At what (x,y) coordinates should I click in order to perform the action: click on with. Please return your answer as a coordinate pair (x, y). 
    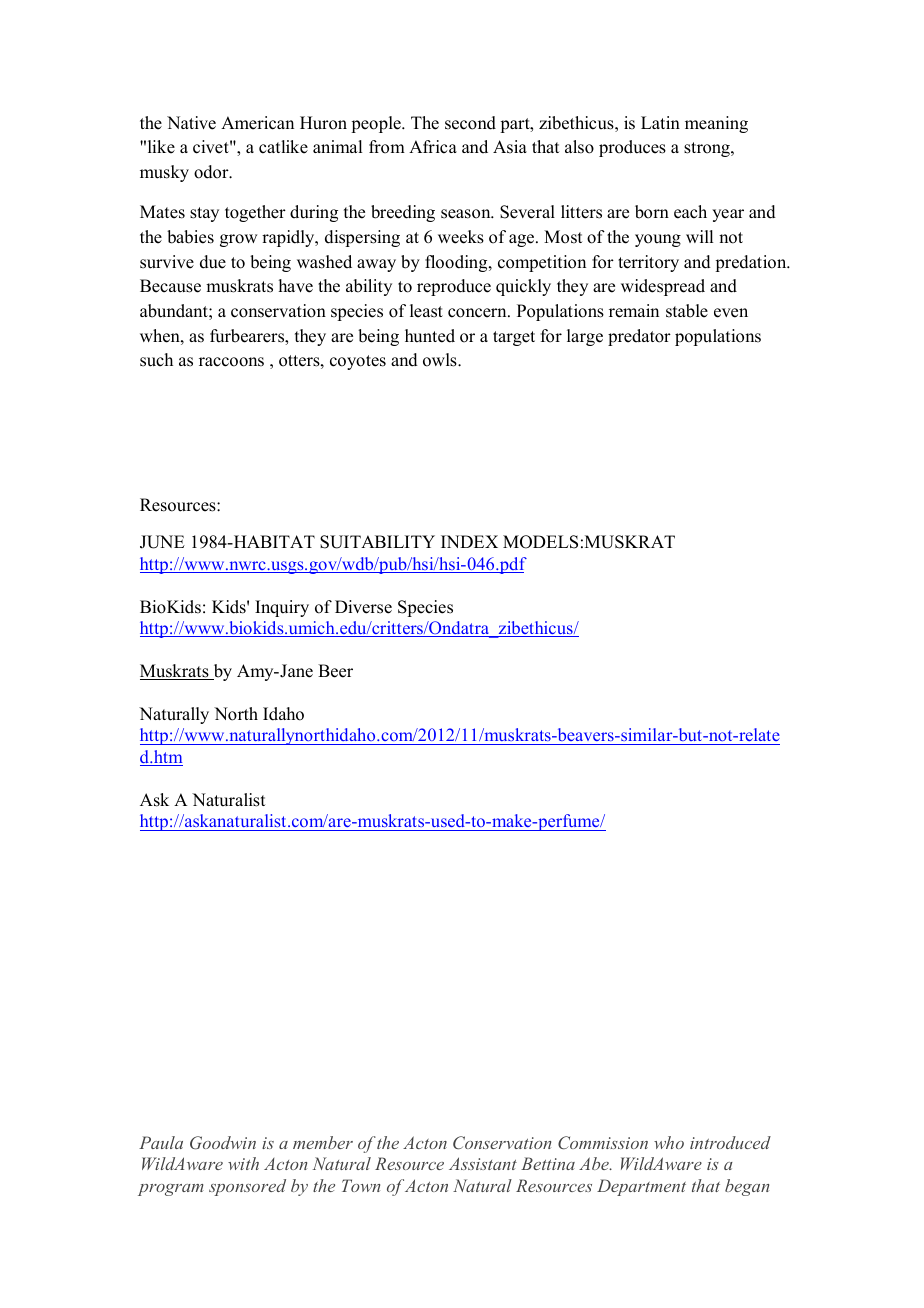
    Looking at the image, I should click on (243, 1163).
